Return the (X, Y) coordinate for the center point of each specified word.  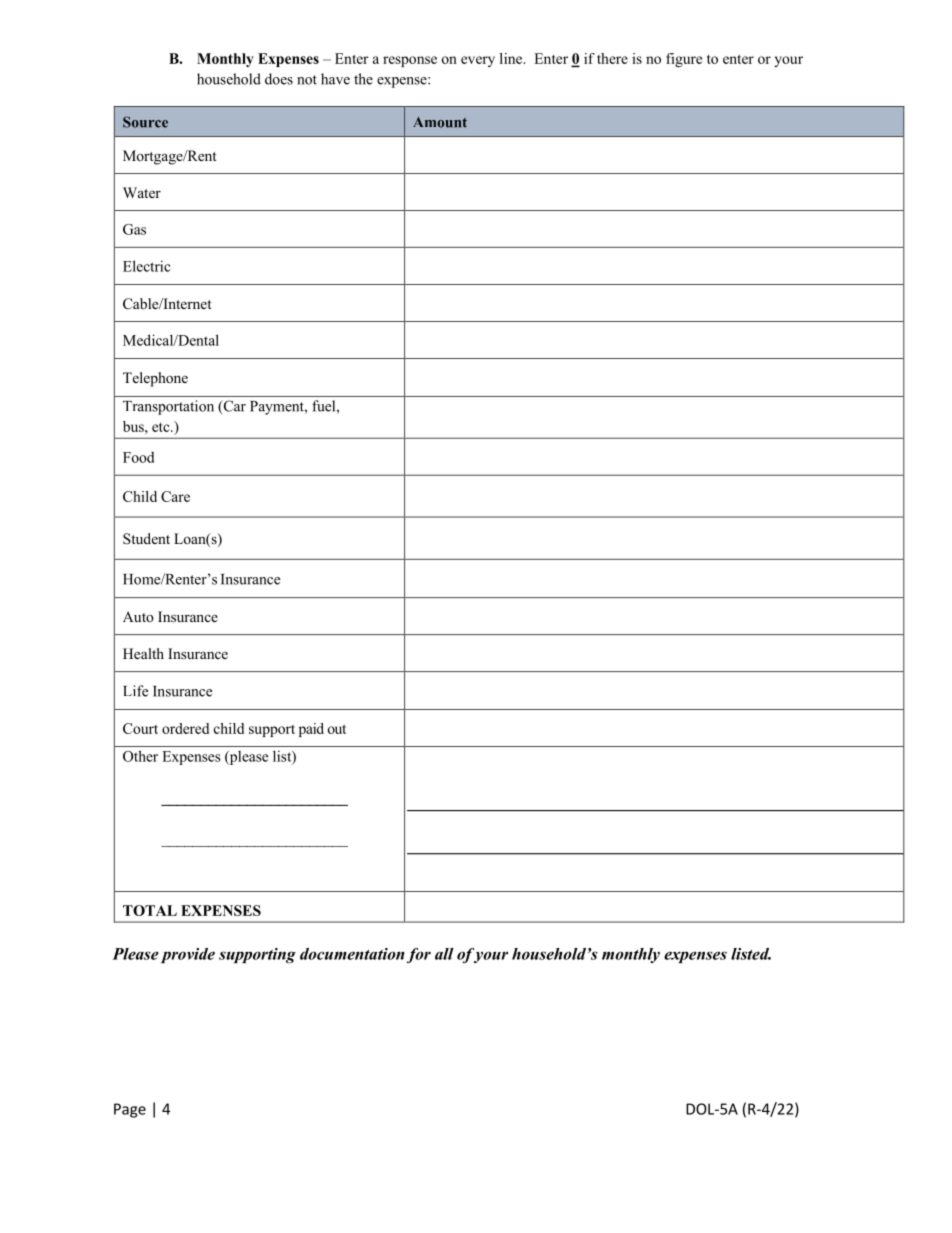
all (444, 954)
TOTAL (150, 910)
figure (684, 60)
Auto (138, 616)
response (410, 61)
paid (311, 730)
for (419, 955)
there (612, 58)
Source (145, 122)
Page (130, 1110)
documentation (352, 954)
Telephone (155, 379)
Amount (440, 122)
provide (188, 955)
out (337, 729)
